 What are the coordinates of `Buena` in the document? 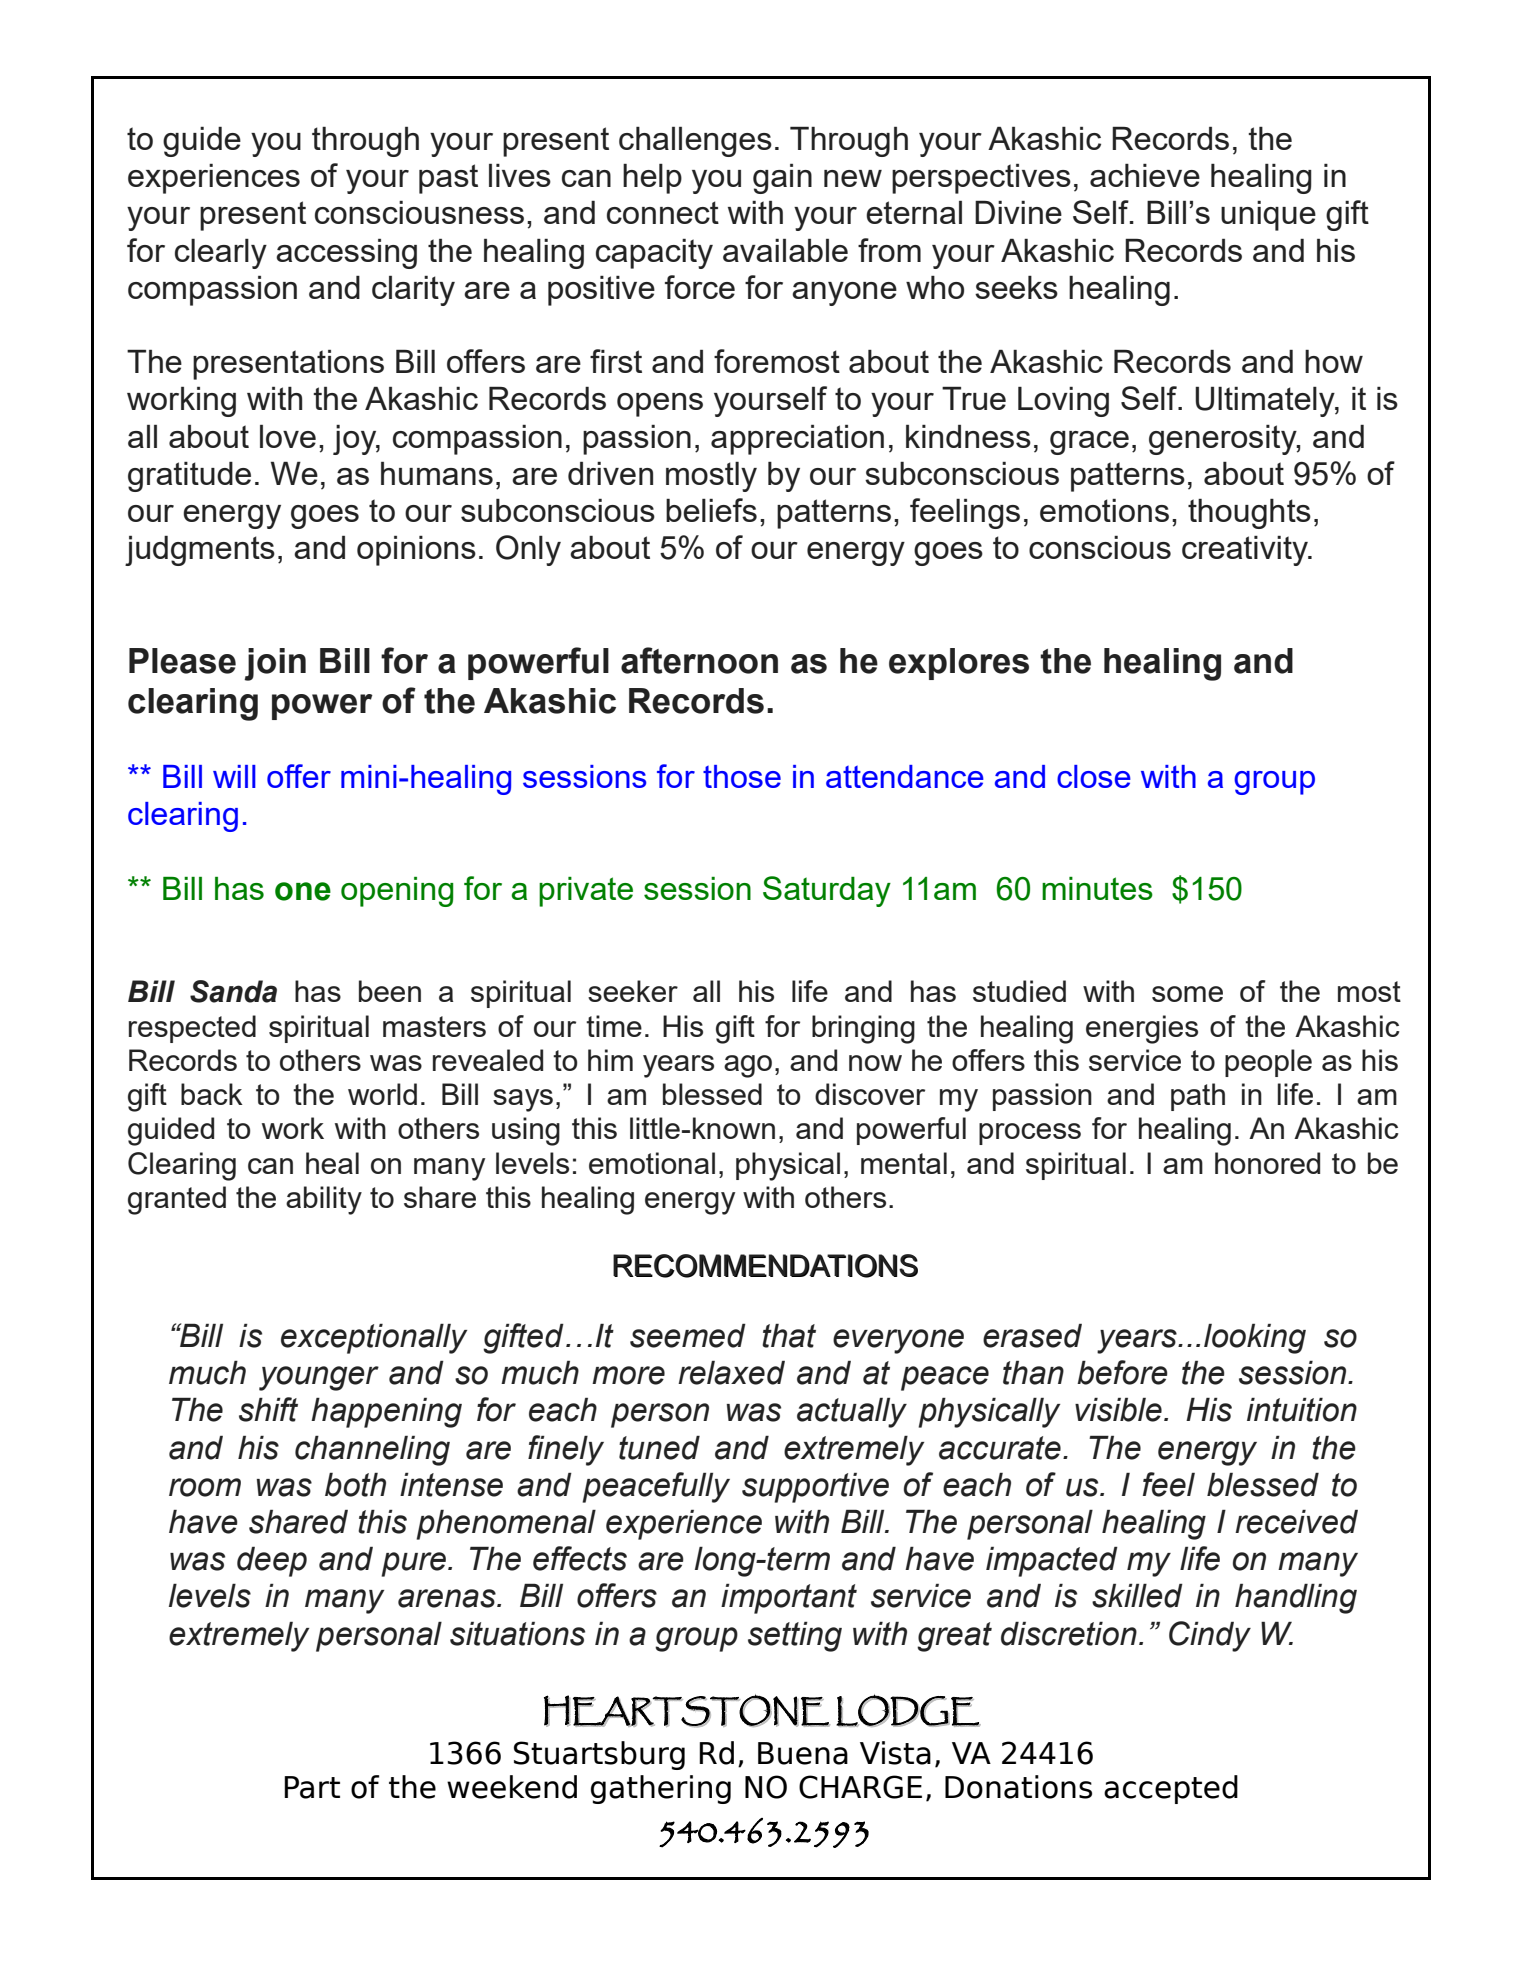 It's located at (803, 1753).
